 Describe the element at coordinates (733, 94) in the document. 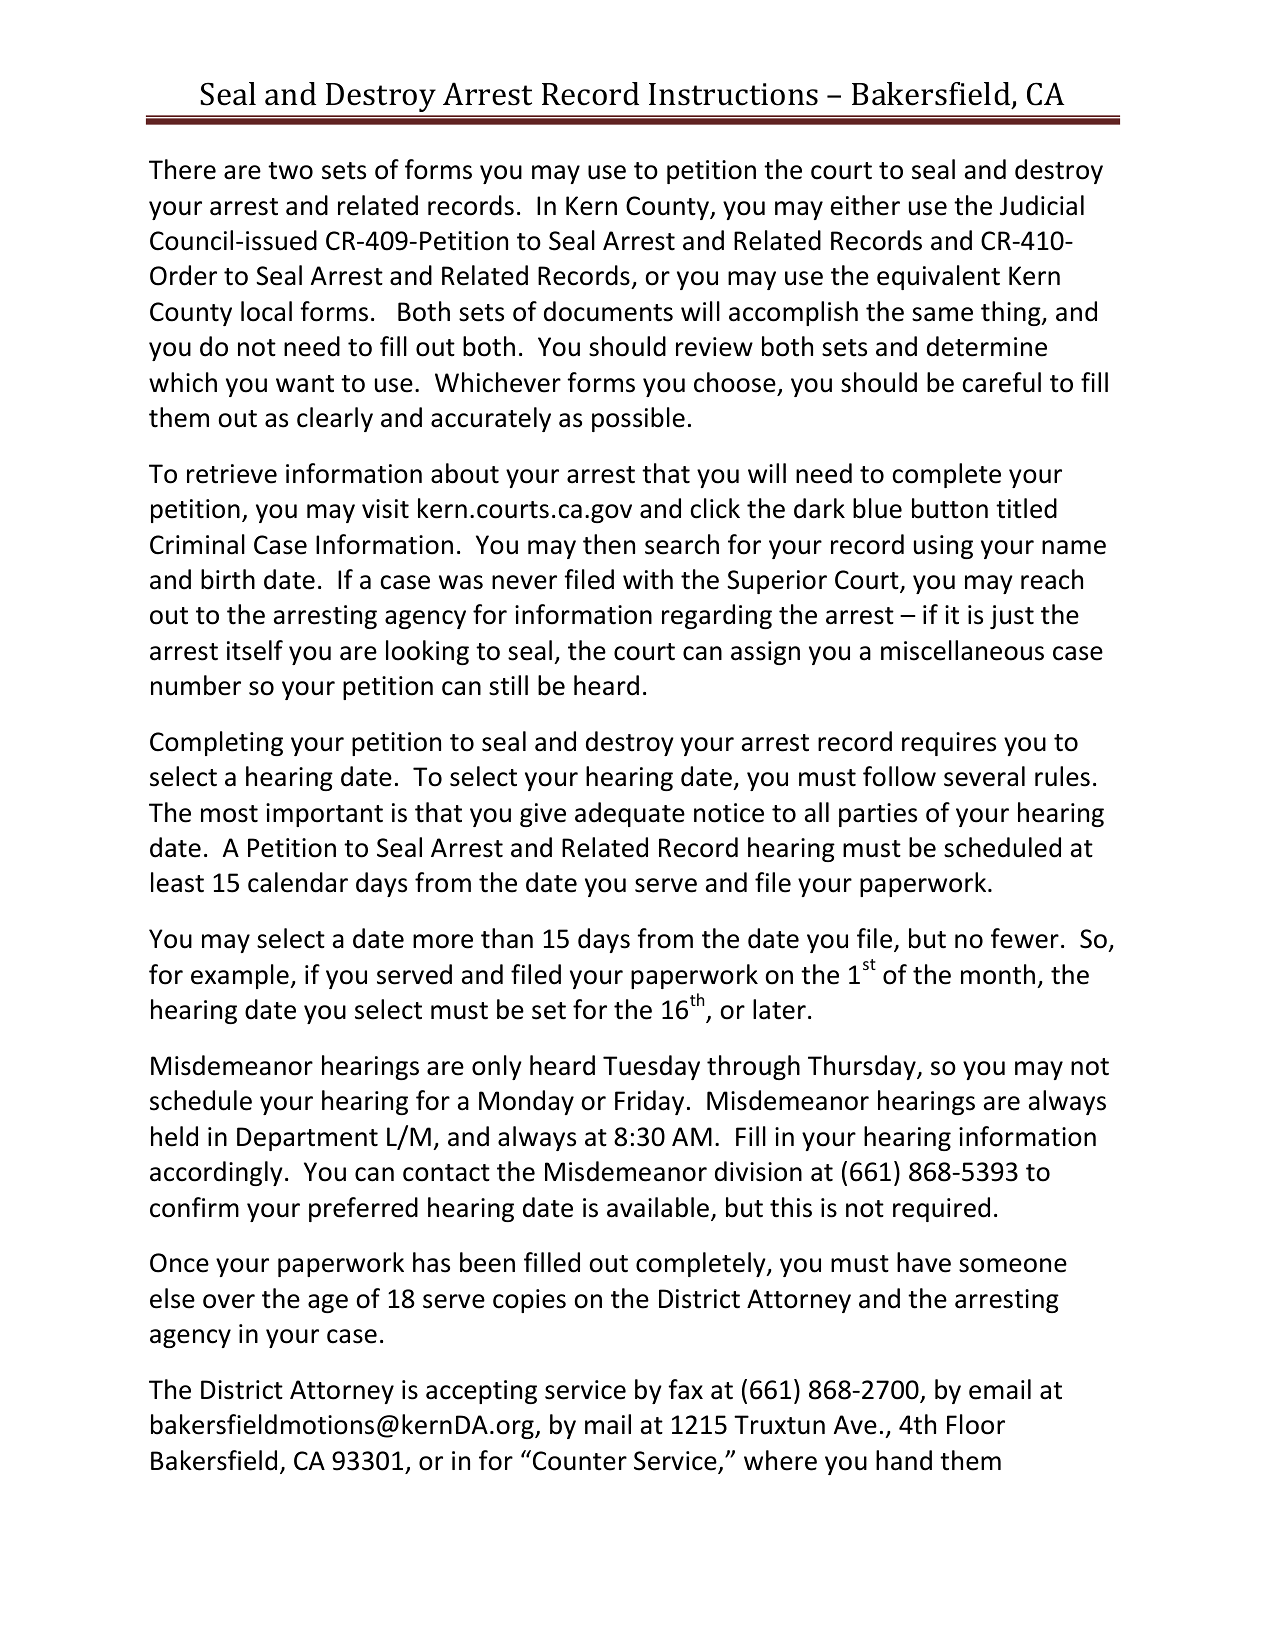

I see `Instructions` at that location.
